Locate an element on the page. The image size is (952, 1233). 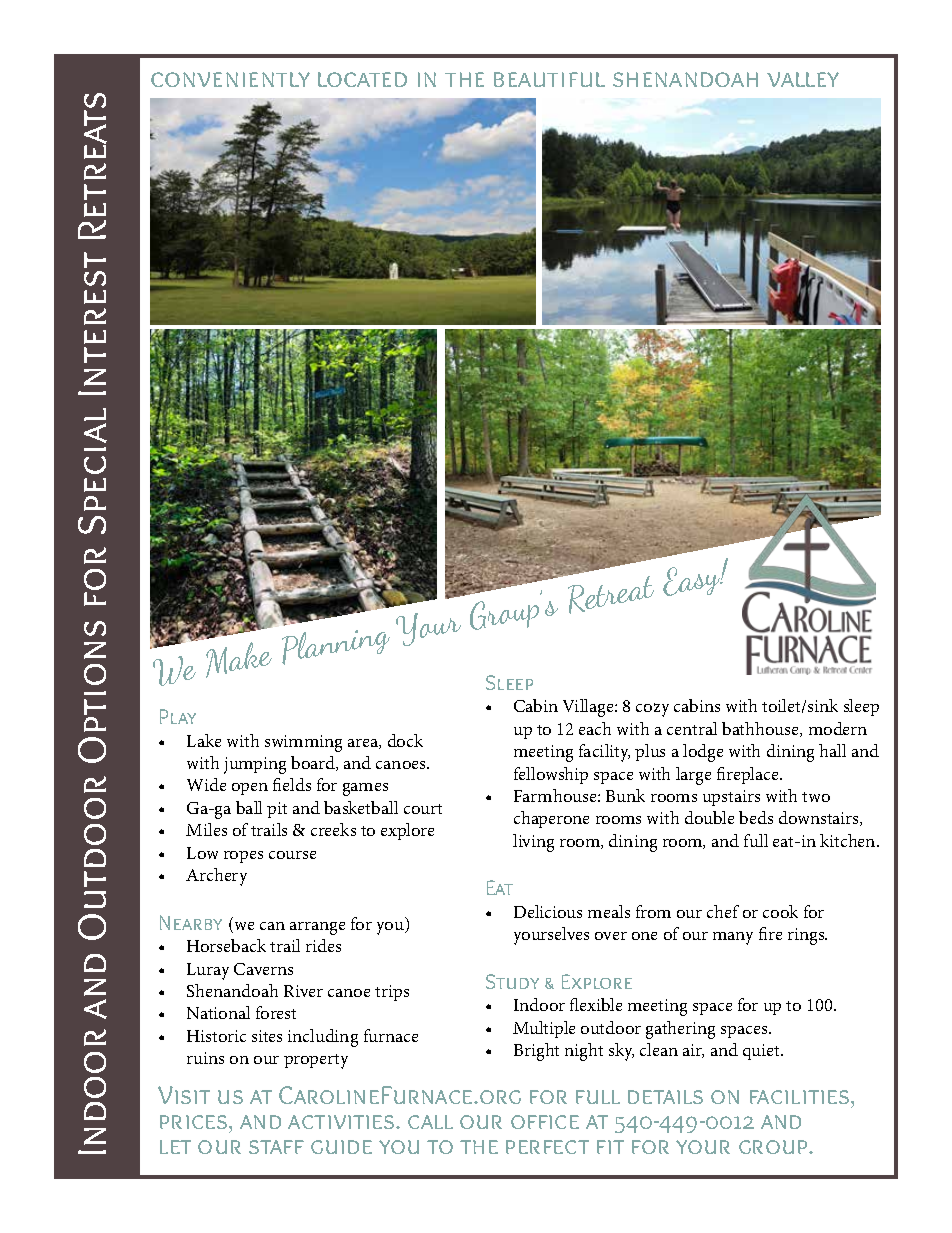
valley is located at coordinates (803, 79).
